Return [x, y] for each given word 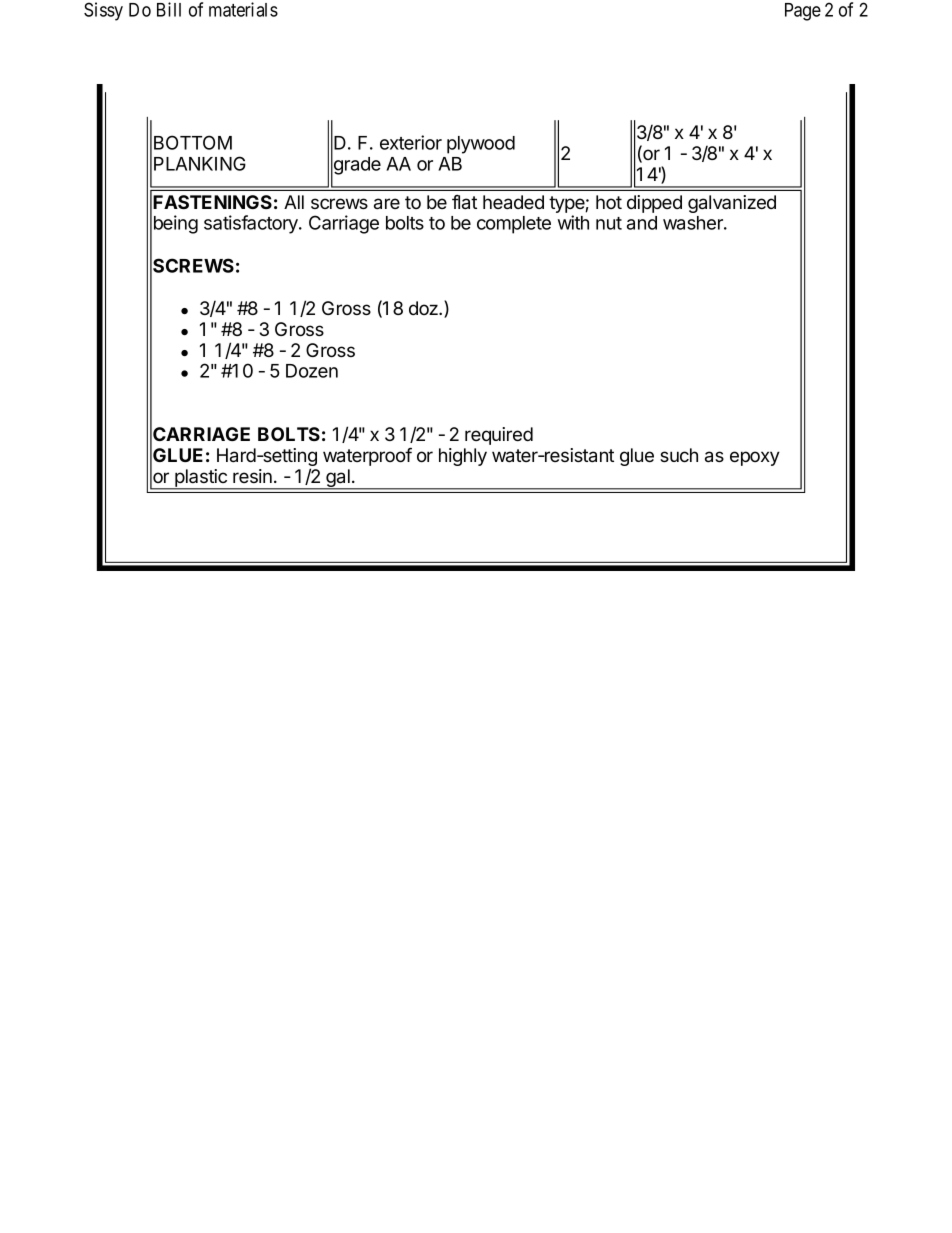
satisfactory [252, 224]
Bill [169, 9]
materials [243, 9]
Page [803, 12]
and [642, 223]
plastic [201, 479]
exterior [411, 142]
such [679, 455]
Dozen [312, 371]
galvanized [732, 204]
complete [514, 225]
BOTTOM [193, 142]
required [499, 436]
